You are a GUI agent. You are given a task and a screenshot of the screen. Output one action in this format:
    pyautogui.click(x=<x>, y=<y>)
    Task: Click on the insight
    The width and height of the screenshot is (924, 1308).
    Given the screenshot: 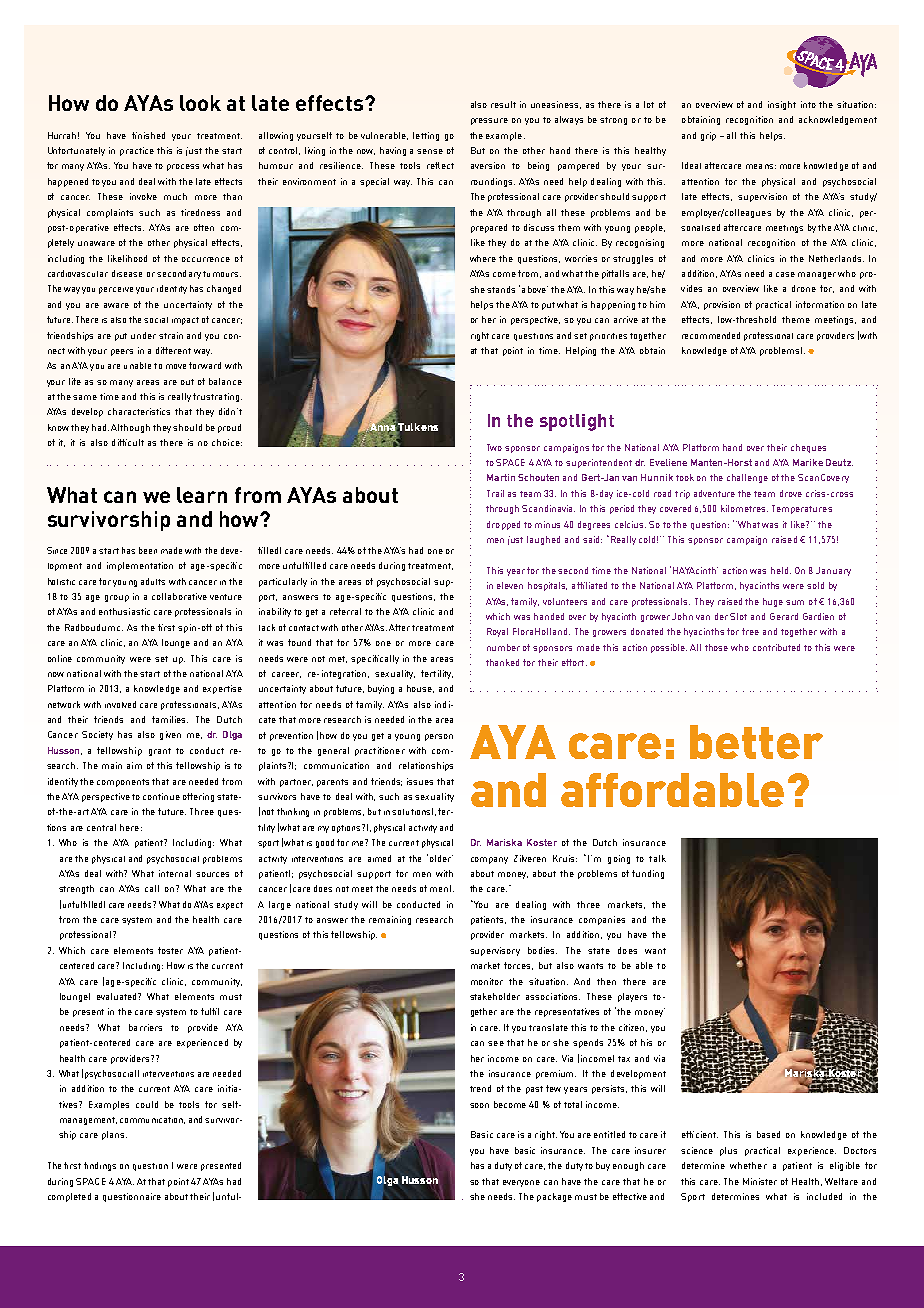 What is the action you would take?
    pyautogui.click(x=782, y=105)
